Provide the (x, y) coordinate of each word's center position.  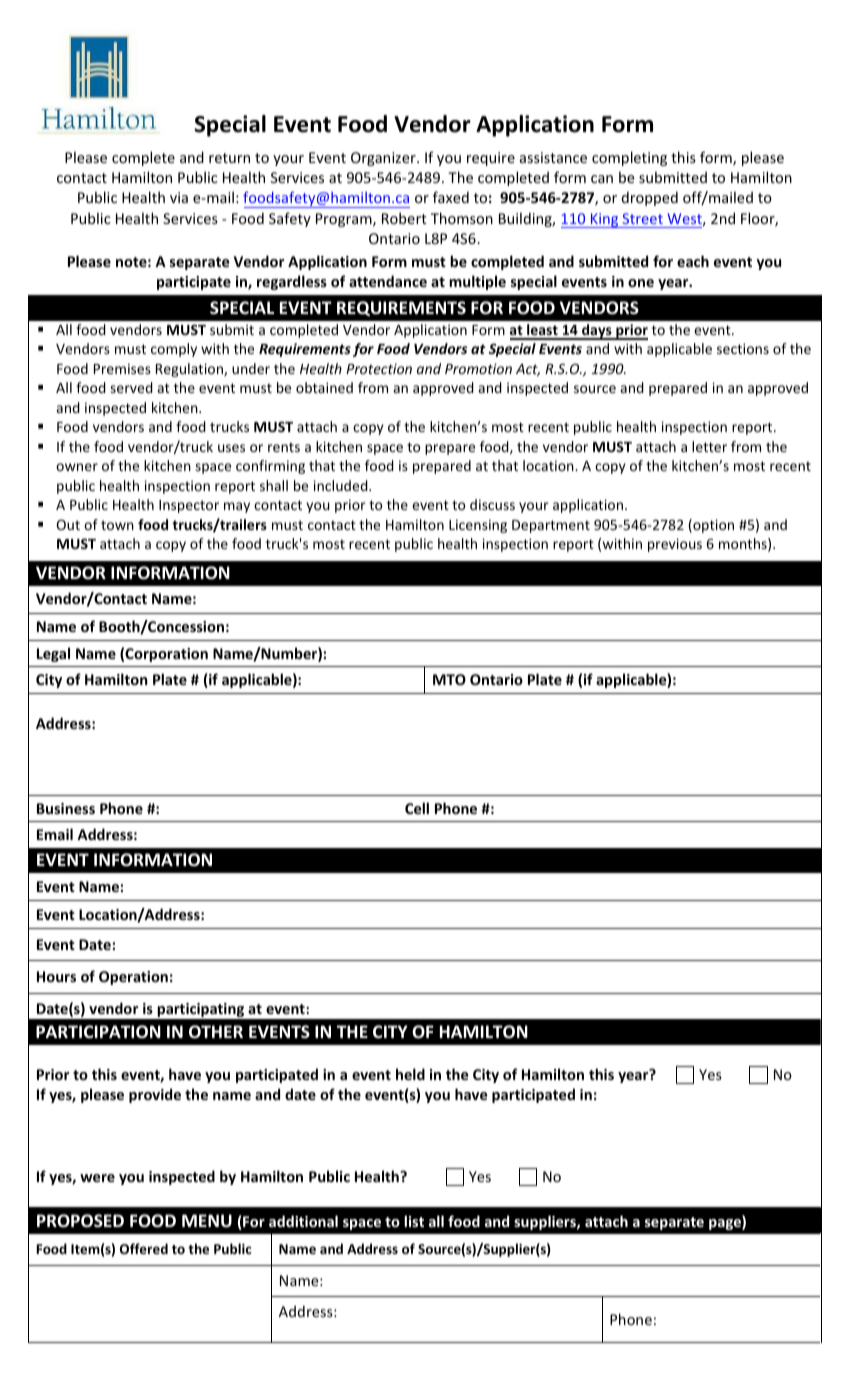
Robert (404, 218)
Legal (53, 654)
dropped (650, 198)
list (414, 1221)
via (179, 197)
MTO (449, 679)
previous (675, 545)
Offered (144, 1248)
